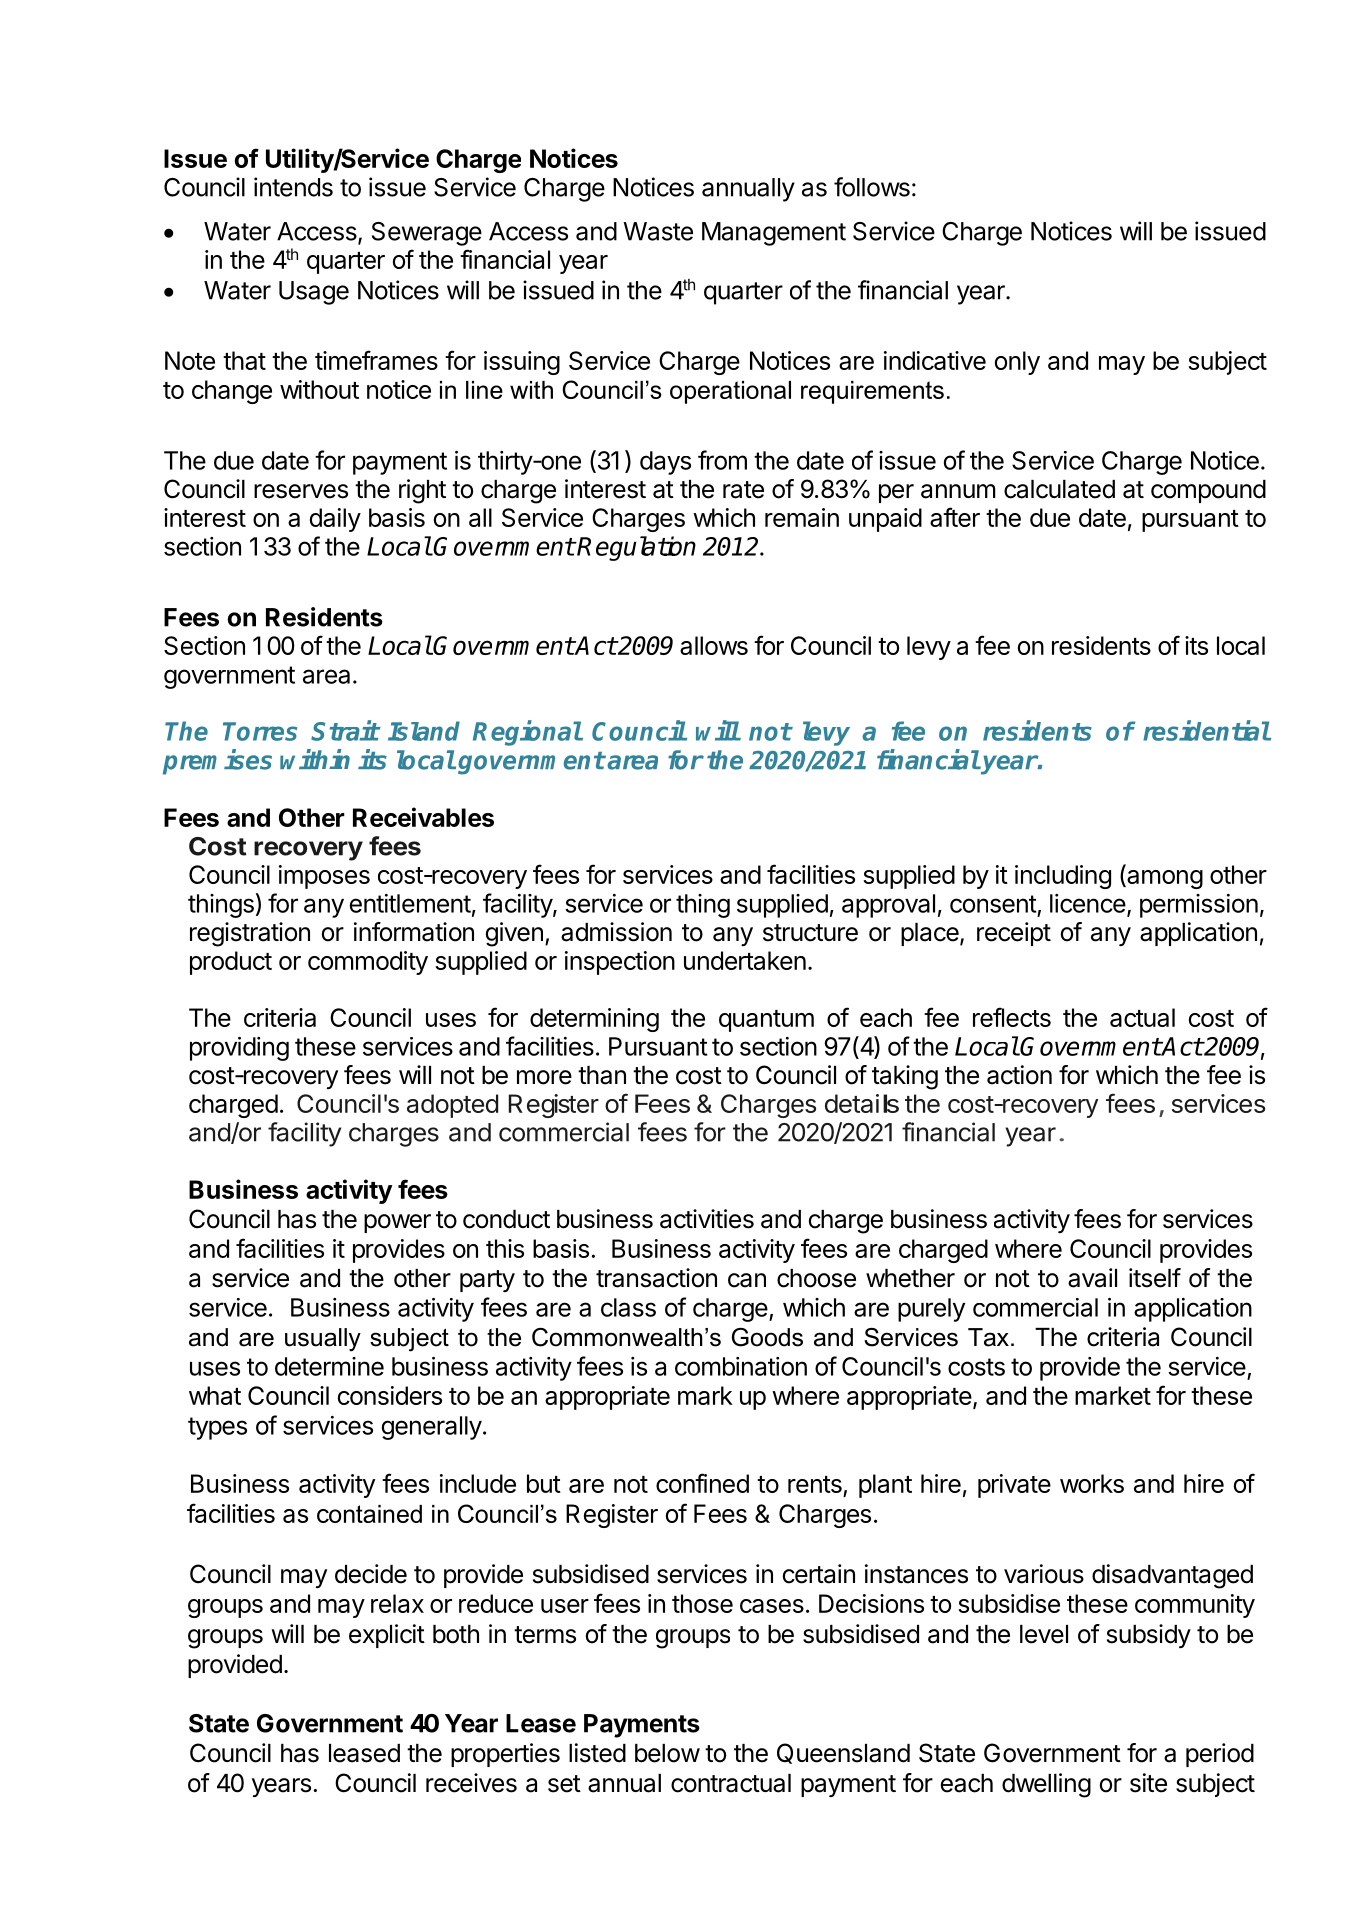 Image resolution: width=1347 pixels, height=1905 pixels. I want to click on Waste, so click(658, 231).
